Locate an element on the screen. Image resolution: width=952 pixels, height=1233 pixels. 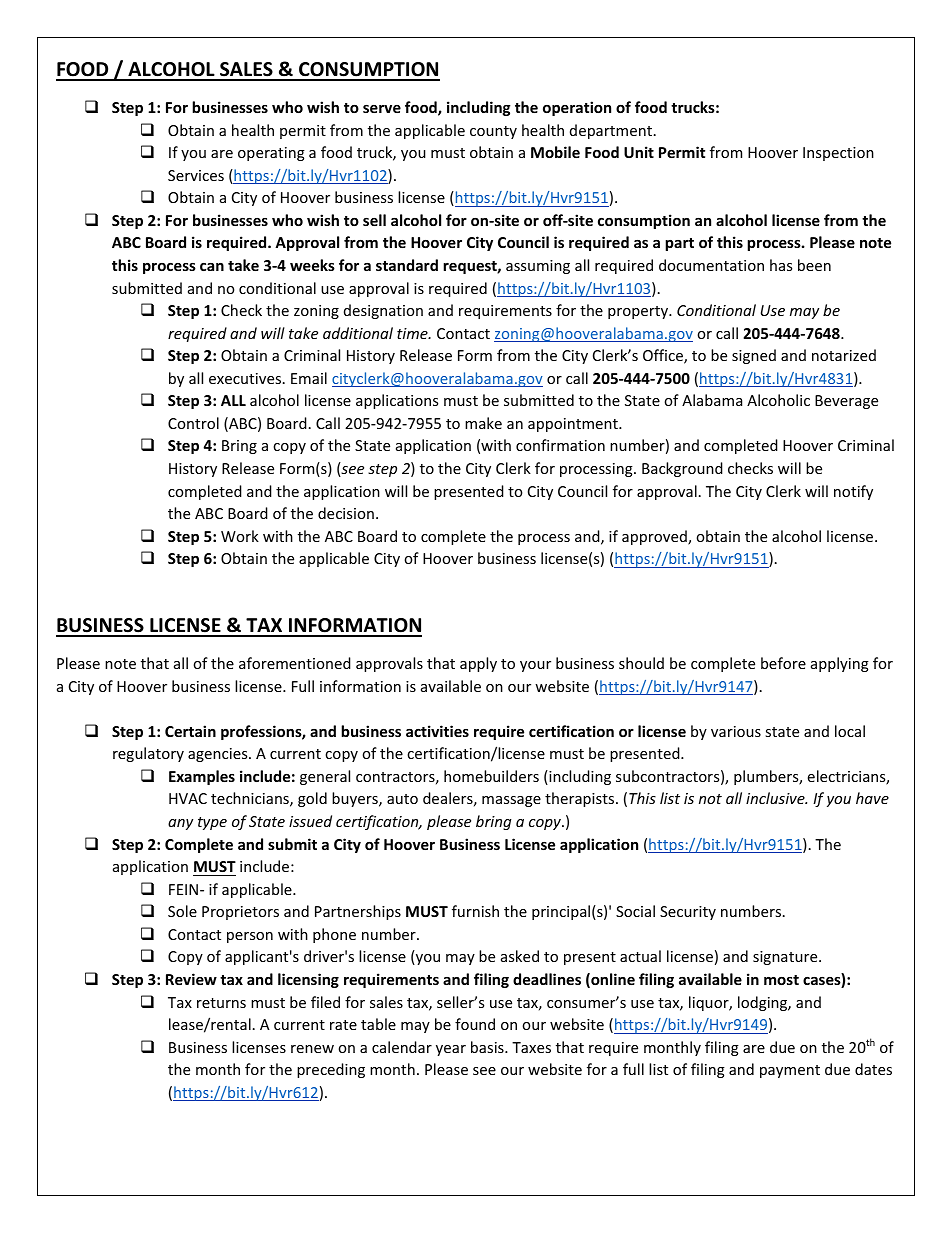
Inspection is located at coordinates (838, 154).
